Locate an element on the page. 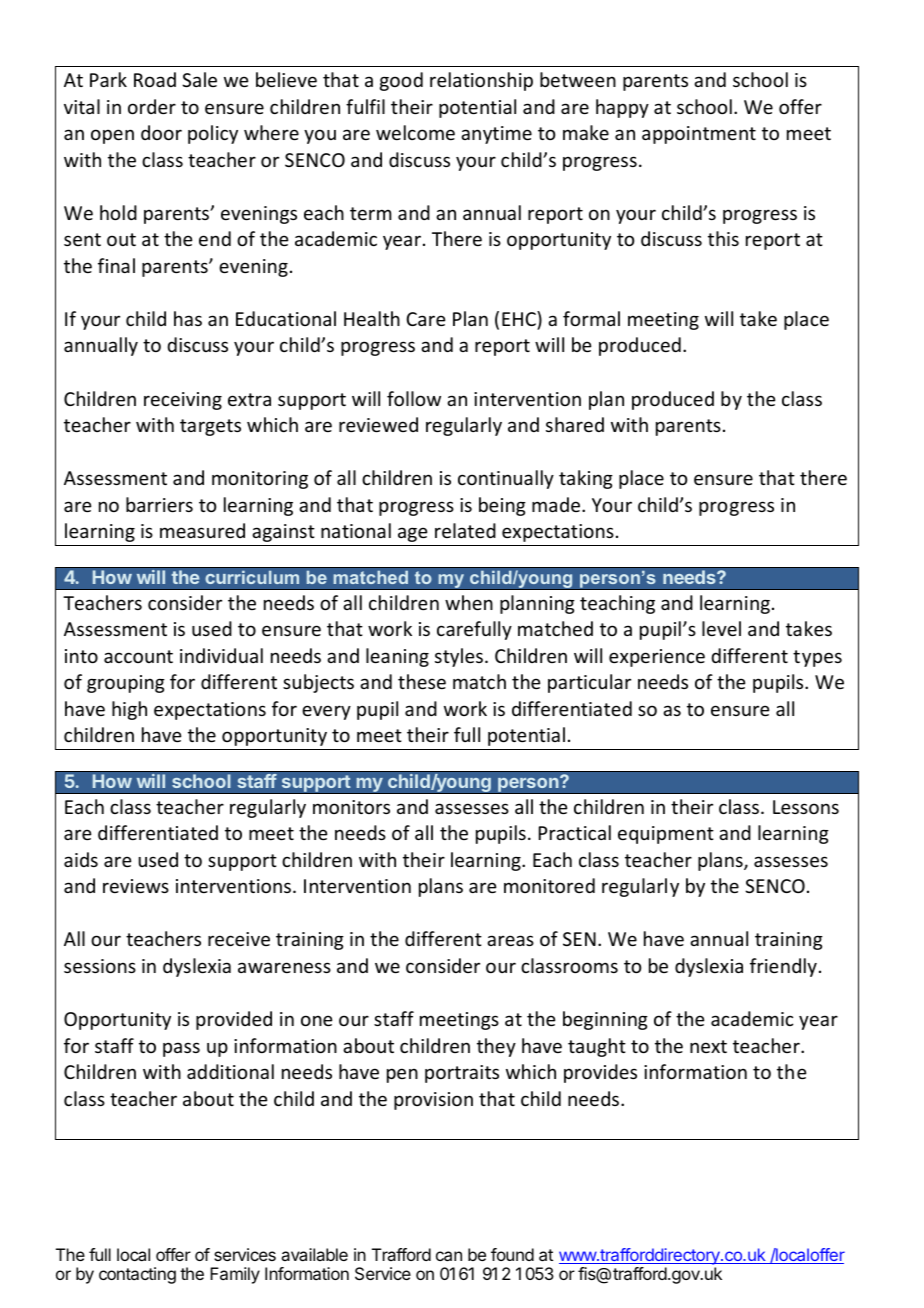  can is located at coordinates (449, 1256).
